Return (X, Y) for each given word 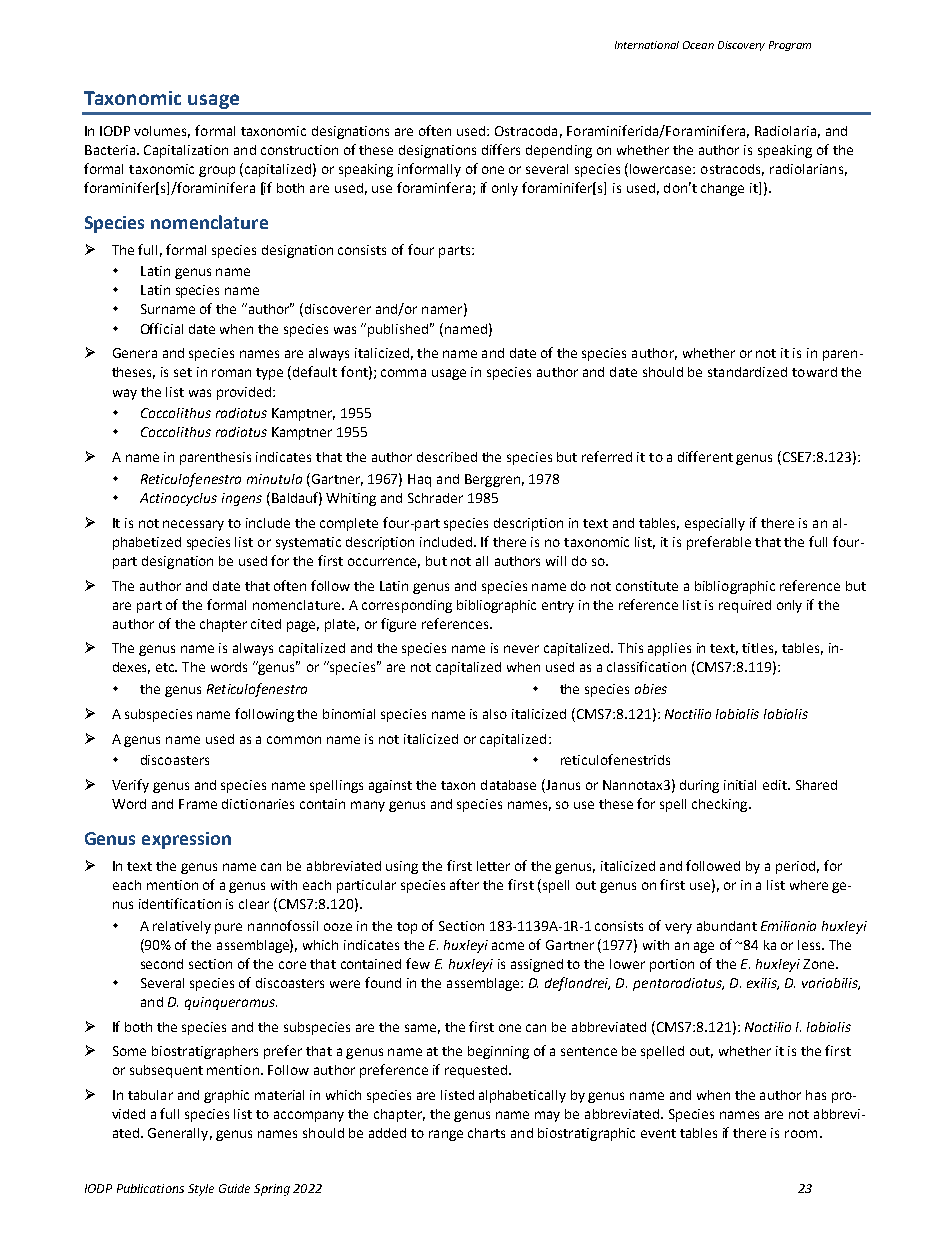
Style (201, 1190)
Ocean (698, 45)
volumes (162, 132)
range (446, 1135)
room (801, 1134)
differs (501, 149)
